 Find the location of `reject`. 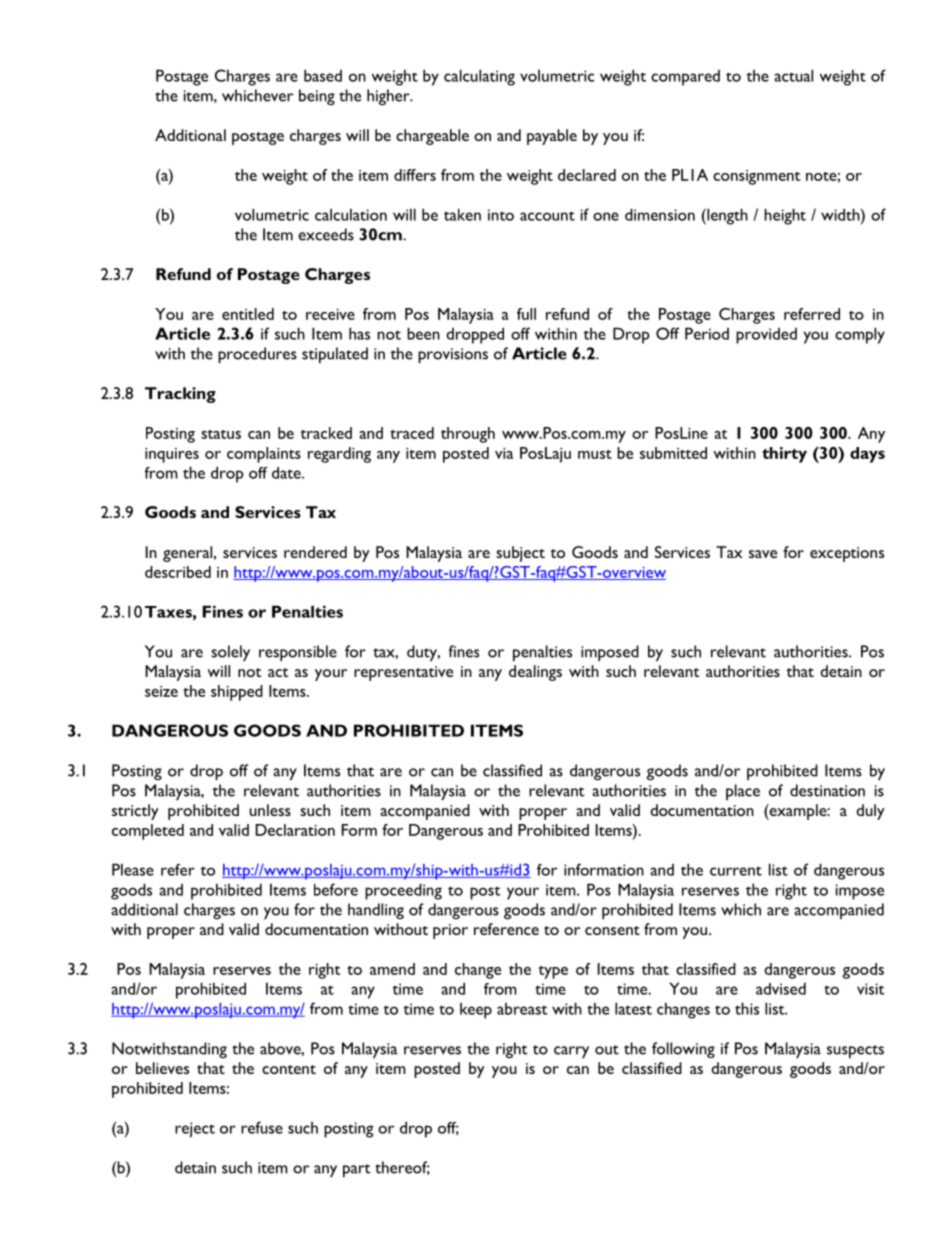

reject is located at coordinates (195, 1130).
